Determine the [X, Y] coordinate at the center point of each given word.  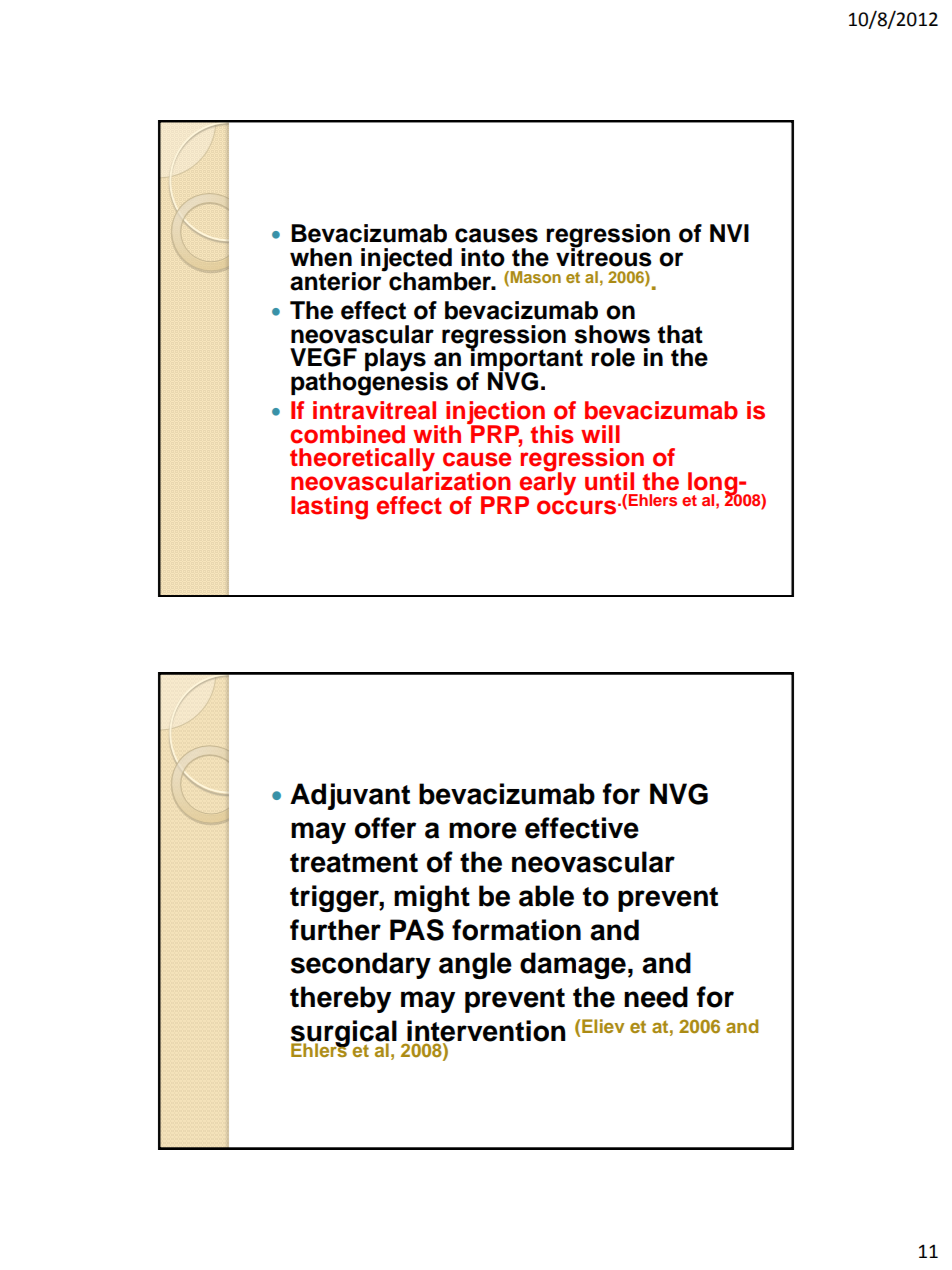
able [546, 896]
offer [385, 828]
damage [573, 965]
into [483, 257]
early [547, 484]
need [656, 997]
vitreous [604, 256]
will [600, 434]
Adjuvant [350, 796]
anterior [337, 280]
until [609, 481]
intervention [485, 1032]
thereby [340, 999]
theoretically [364, 461]
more [483, 830]
